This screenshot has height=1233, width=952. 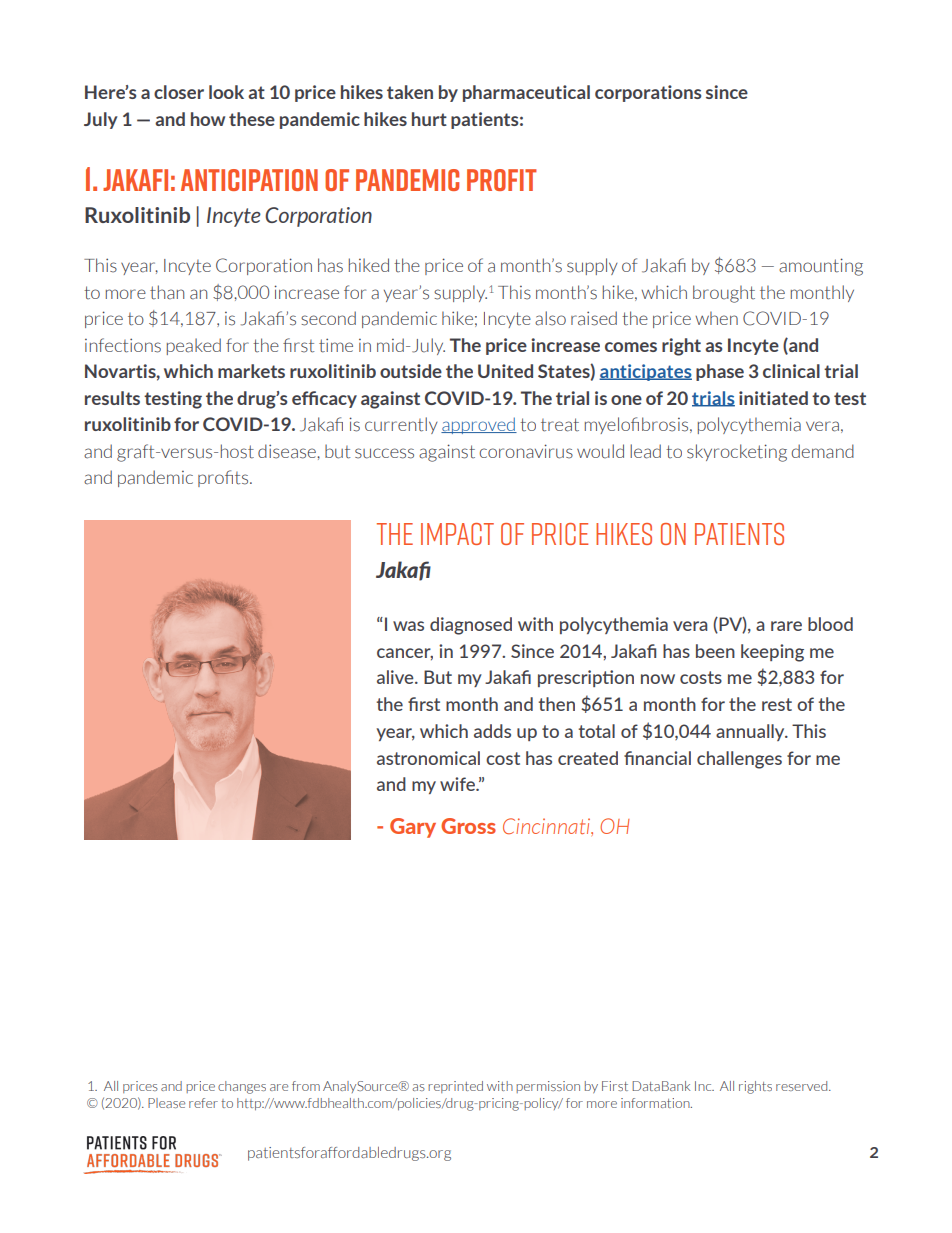 I want to click on rare, so click(x=786, y=626).
